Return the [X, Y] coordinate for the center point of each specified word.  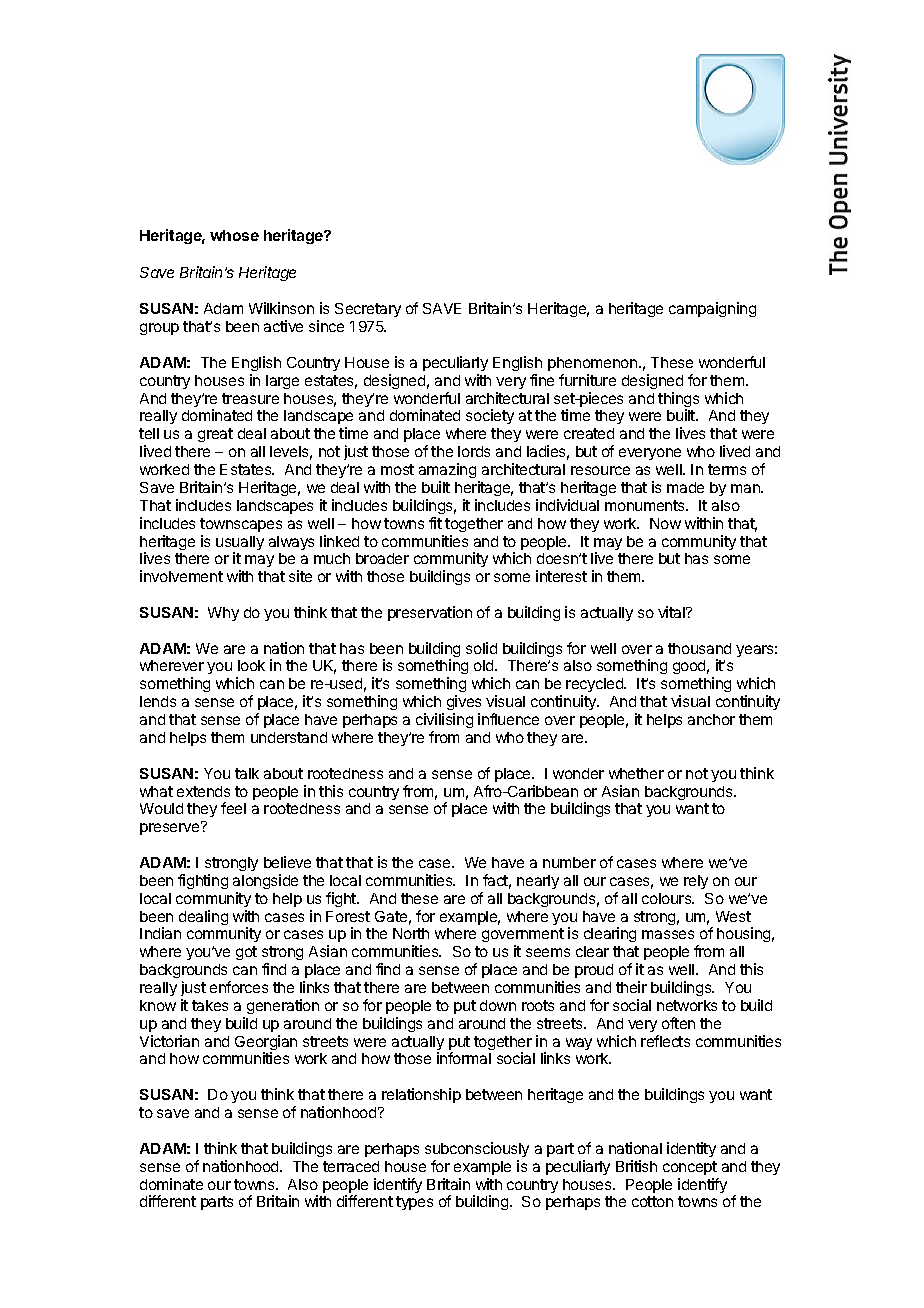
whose [234, 235]
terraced [351, 1166]
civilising [444, 720]
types [414, 1203]
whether [636, 773]
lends [158, 701]
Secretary [368, 310]
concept [690, 1168]
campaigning [712, 309]
